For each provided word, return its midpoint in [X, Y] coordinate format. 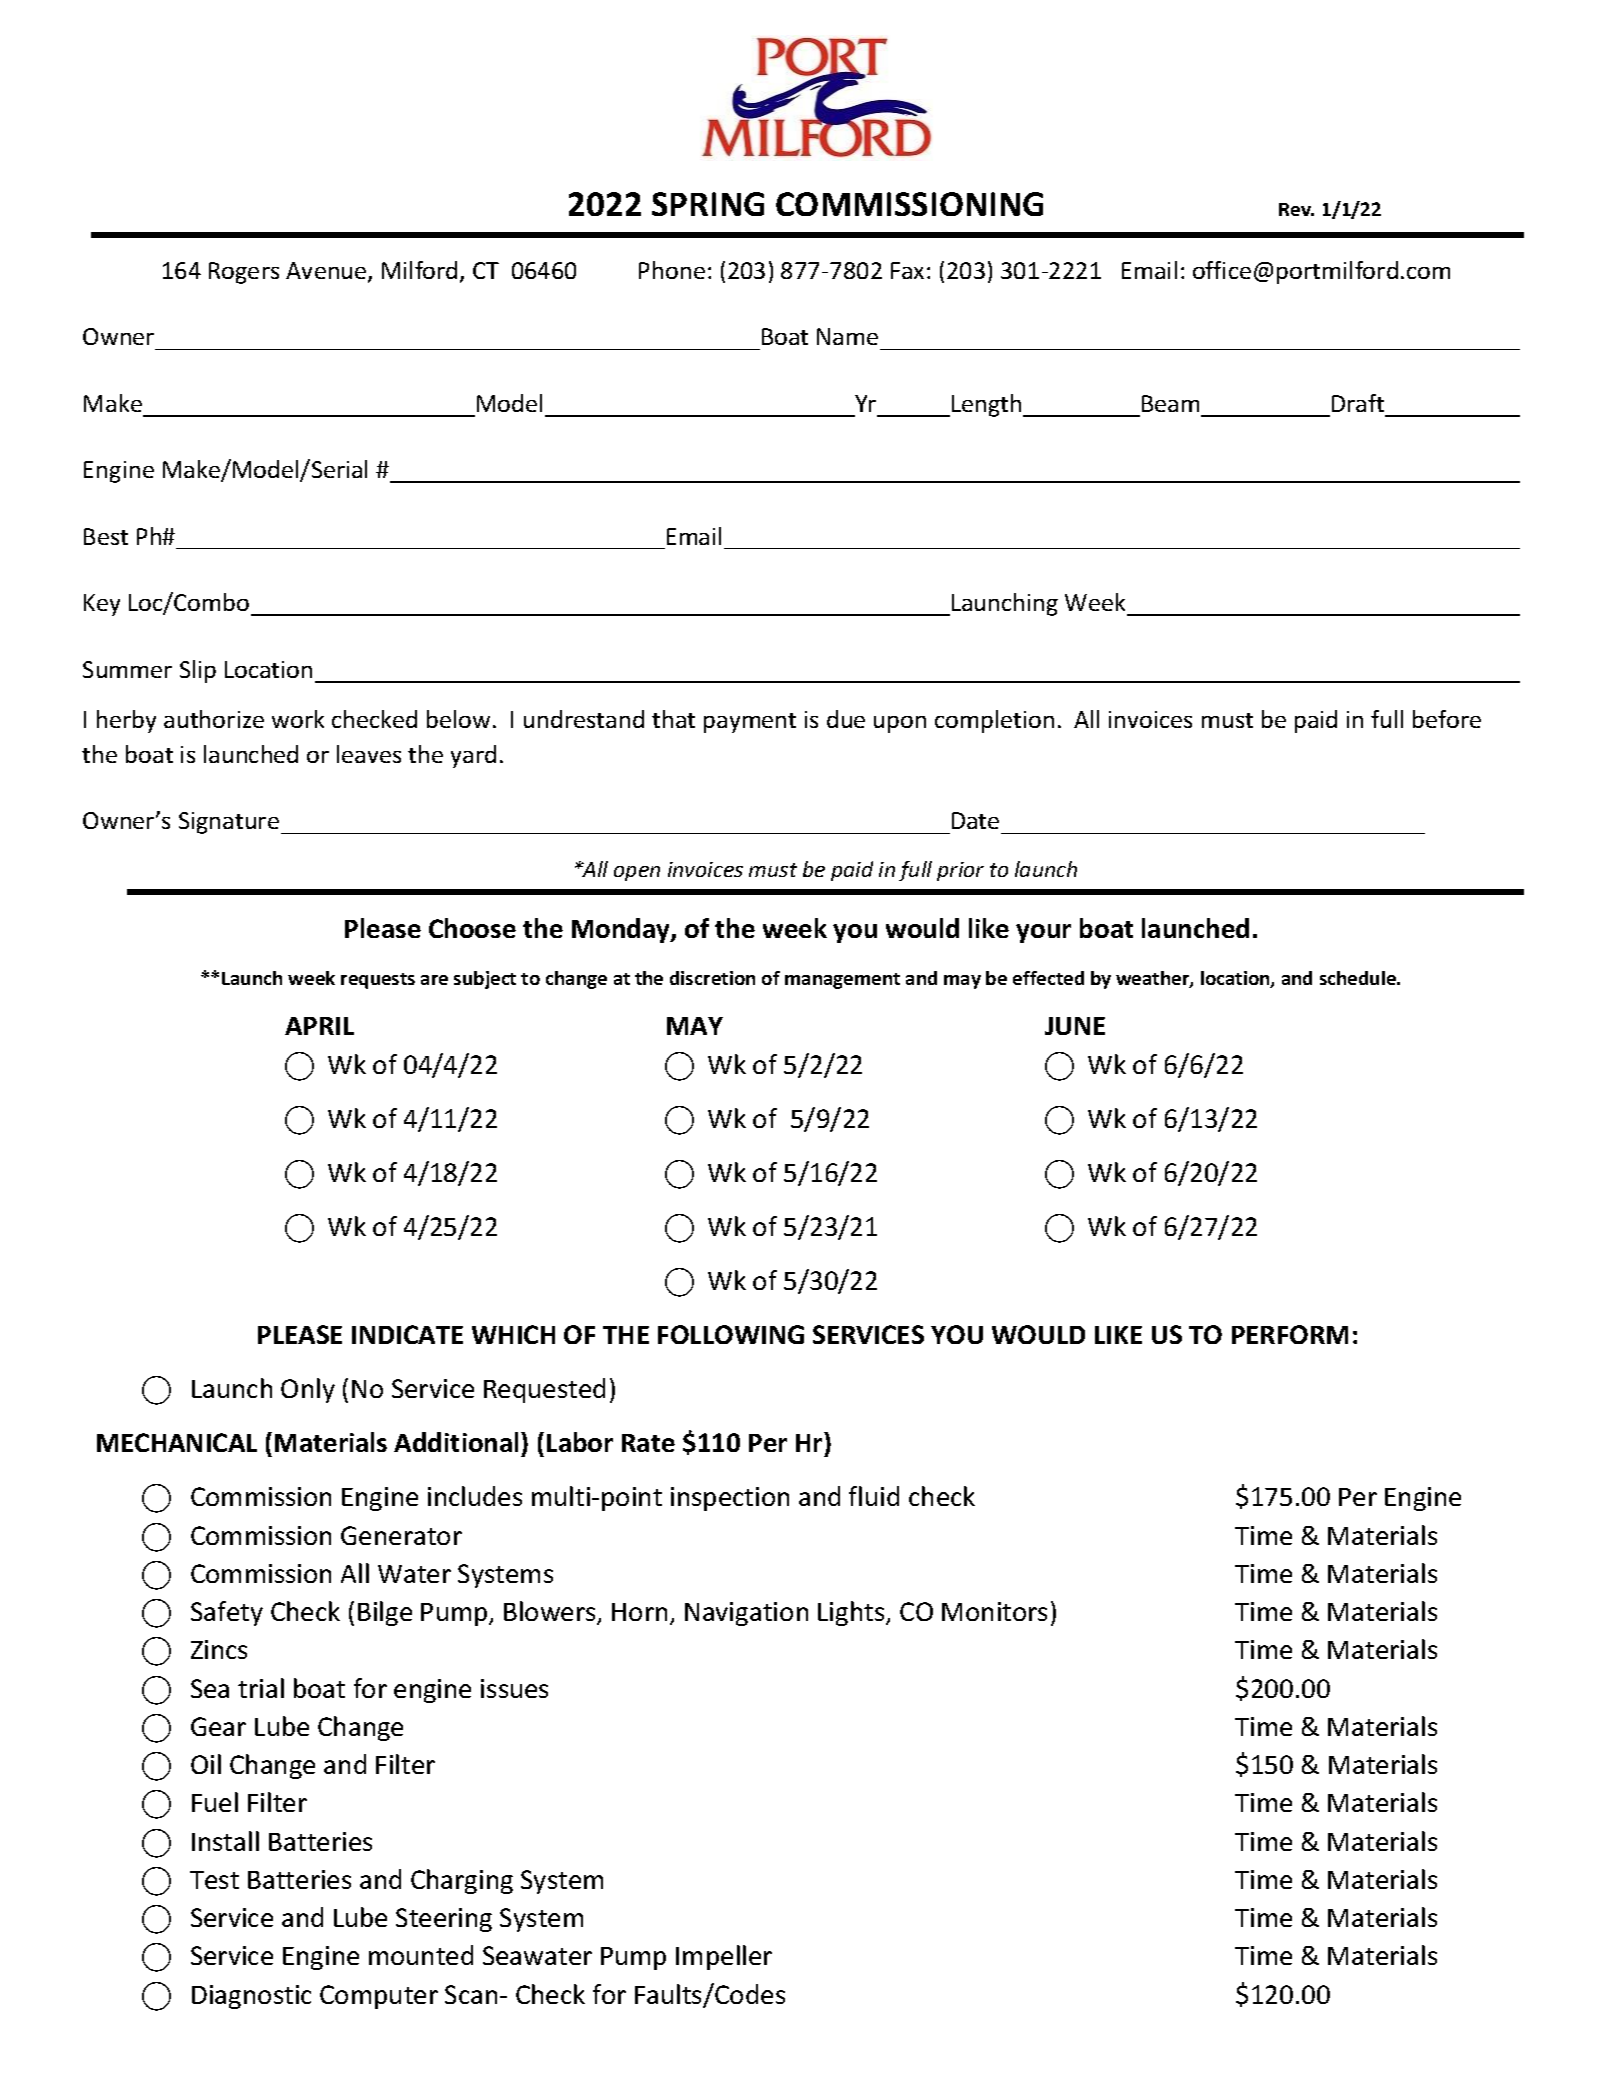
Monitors [994, 1611]
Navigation [746, 1614]
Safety [227, 1613]
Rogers [244, 273]
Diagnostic [251, 1997]
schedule [1359, 978]
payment [750, 723]
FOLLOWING [731, 1334]
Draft [1358, 403]
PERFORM [1290, 1334]
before [1447, 719]
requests [378, 981]
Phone [672, 270]
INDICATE [407, 1334]
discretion [712, 978]
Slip [198, 671]
